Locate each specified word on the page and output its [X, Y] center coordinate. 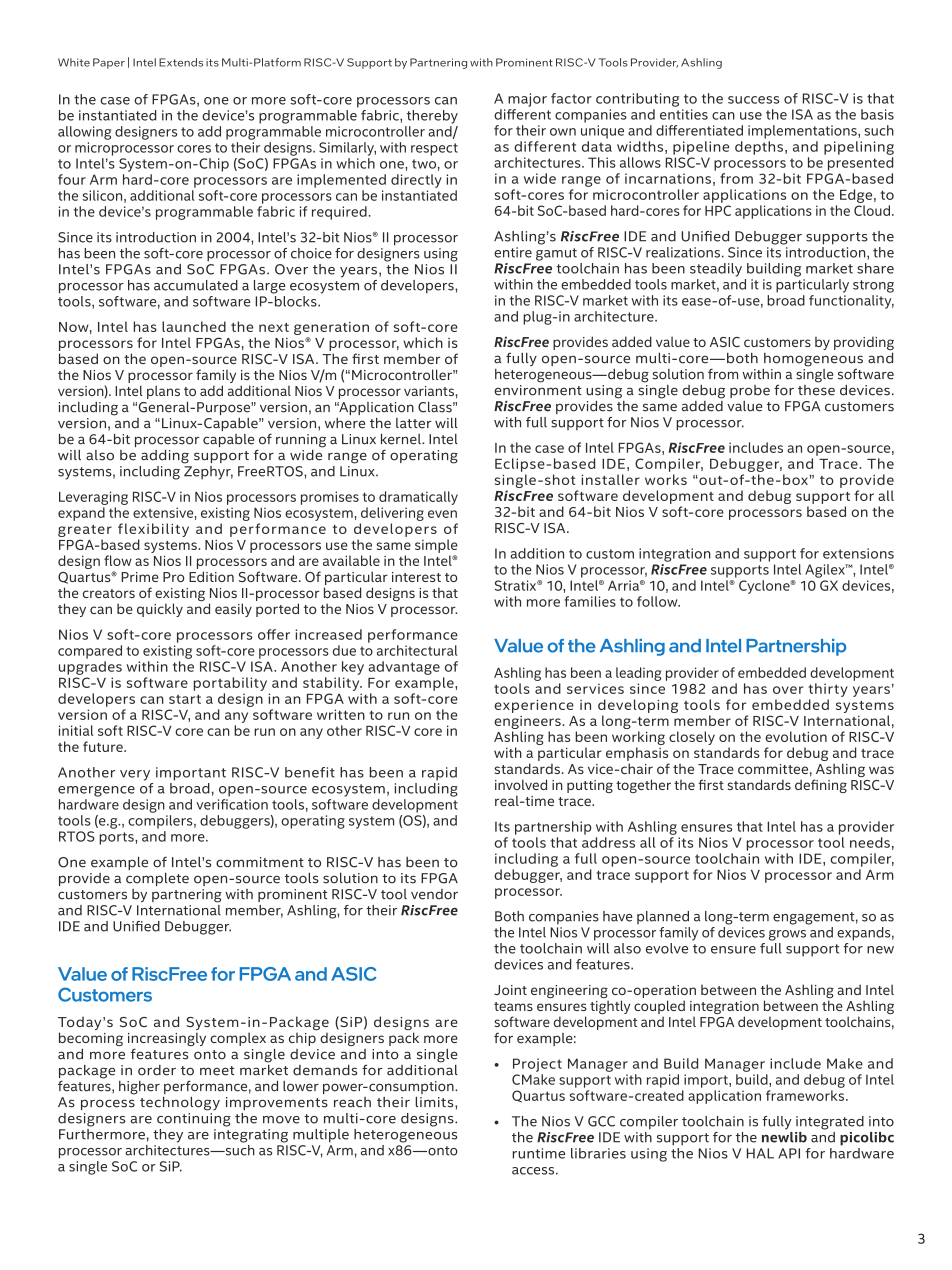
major [527, 100]
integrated [830, 1123]
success [753, 100]
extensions [858, 553]
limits [435, 1102]
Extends [181, 62]
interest [416, 577]
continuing [194, 1118]
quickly [160, 610]
